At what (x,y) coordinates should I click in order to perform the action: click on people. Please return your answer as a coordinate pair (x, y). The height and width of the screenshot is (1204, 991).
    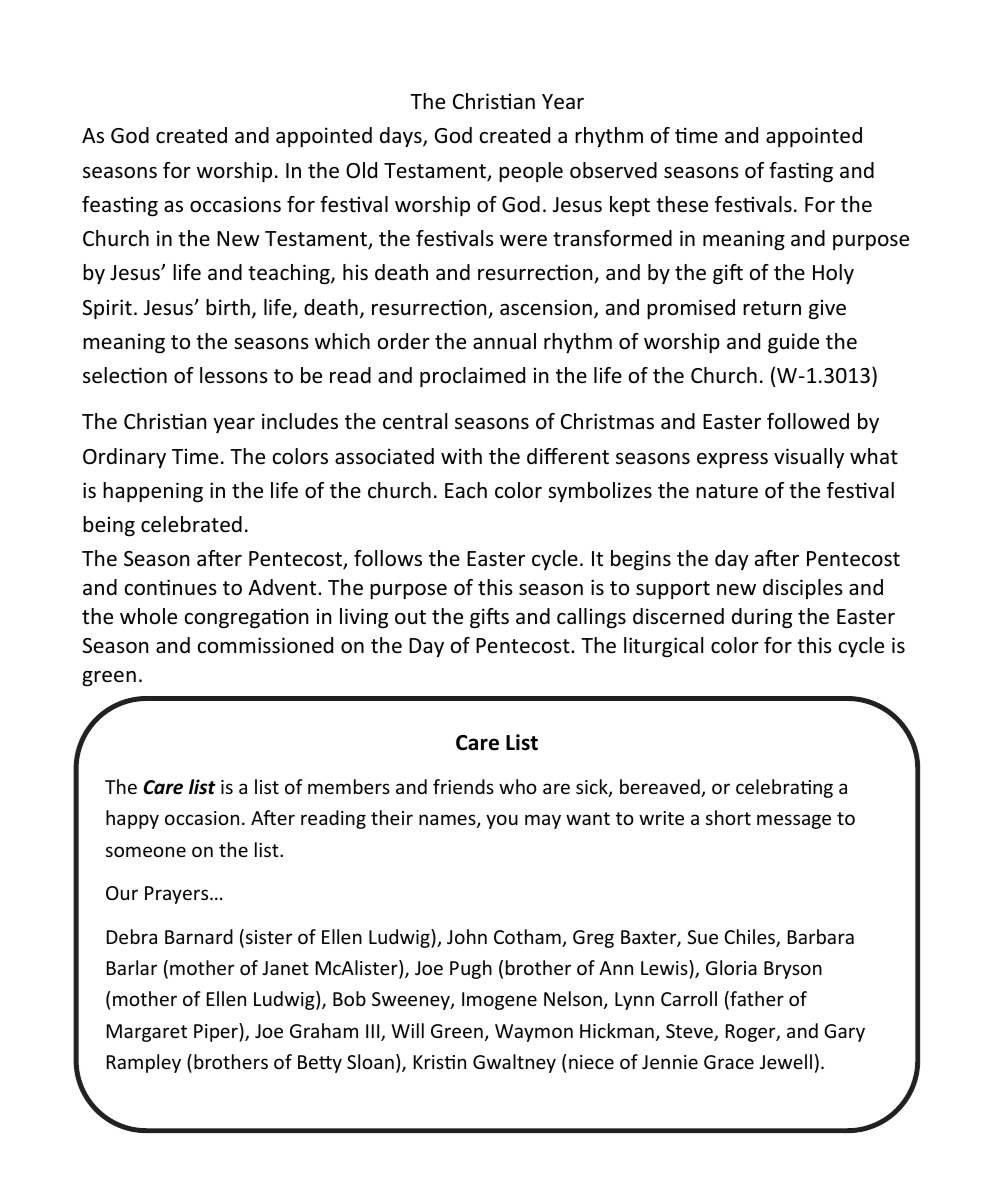
    Looking at the image, I should click on (531, 172).
